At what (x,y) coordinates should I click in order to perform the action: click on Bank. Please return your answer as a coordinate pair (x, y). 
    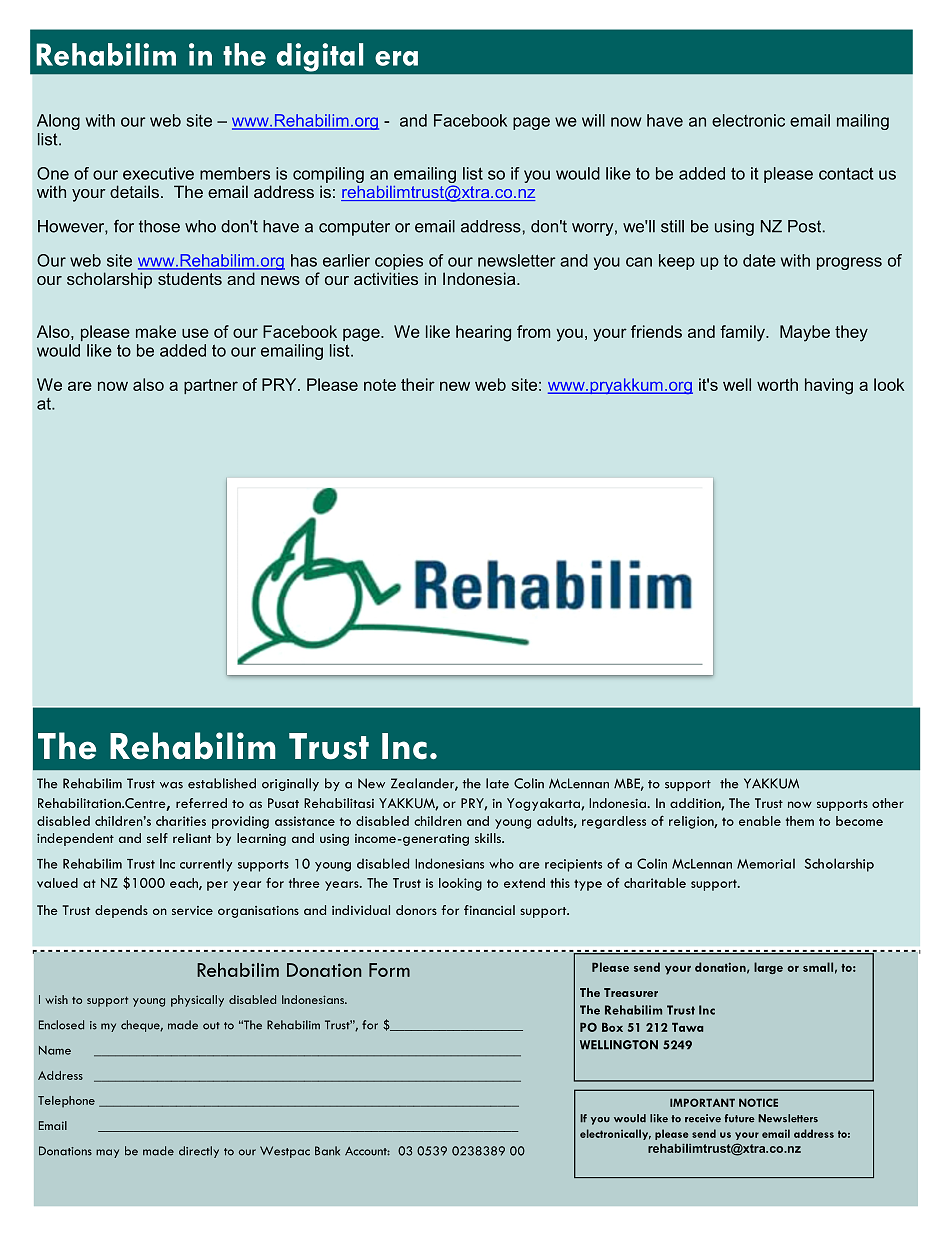
    Looking at the image, I should click on (327, 1151).
